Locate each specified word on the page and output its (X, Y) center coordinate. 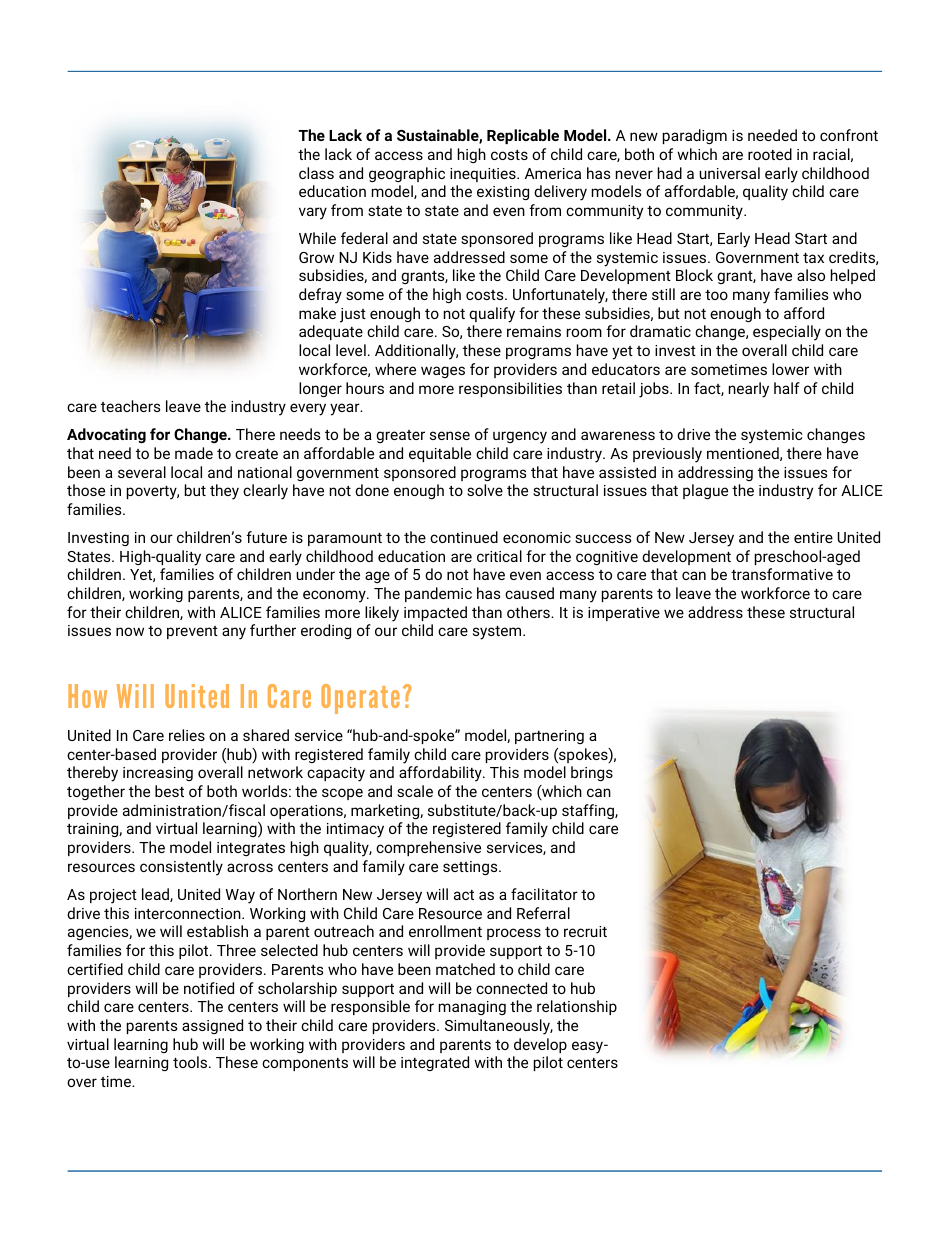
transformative (782, 574)
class (316, 173)
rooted (770, 154)
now (130, 631)
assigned (212, 1026)
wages (443, 372)
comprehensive (428, 848)
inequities (484, 175)
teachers (130, 406)
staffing (589, 811)
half (787, 388)
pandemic (438, 594)
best (169, 791)
